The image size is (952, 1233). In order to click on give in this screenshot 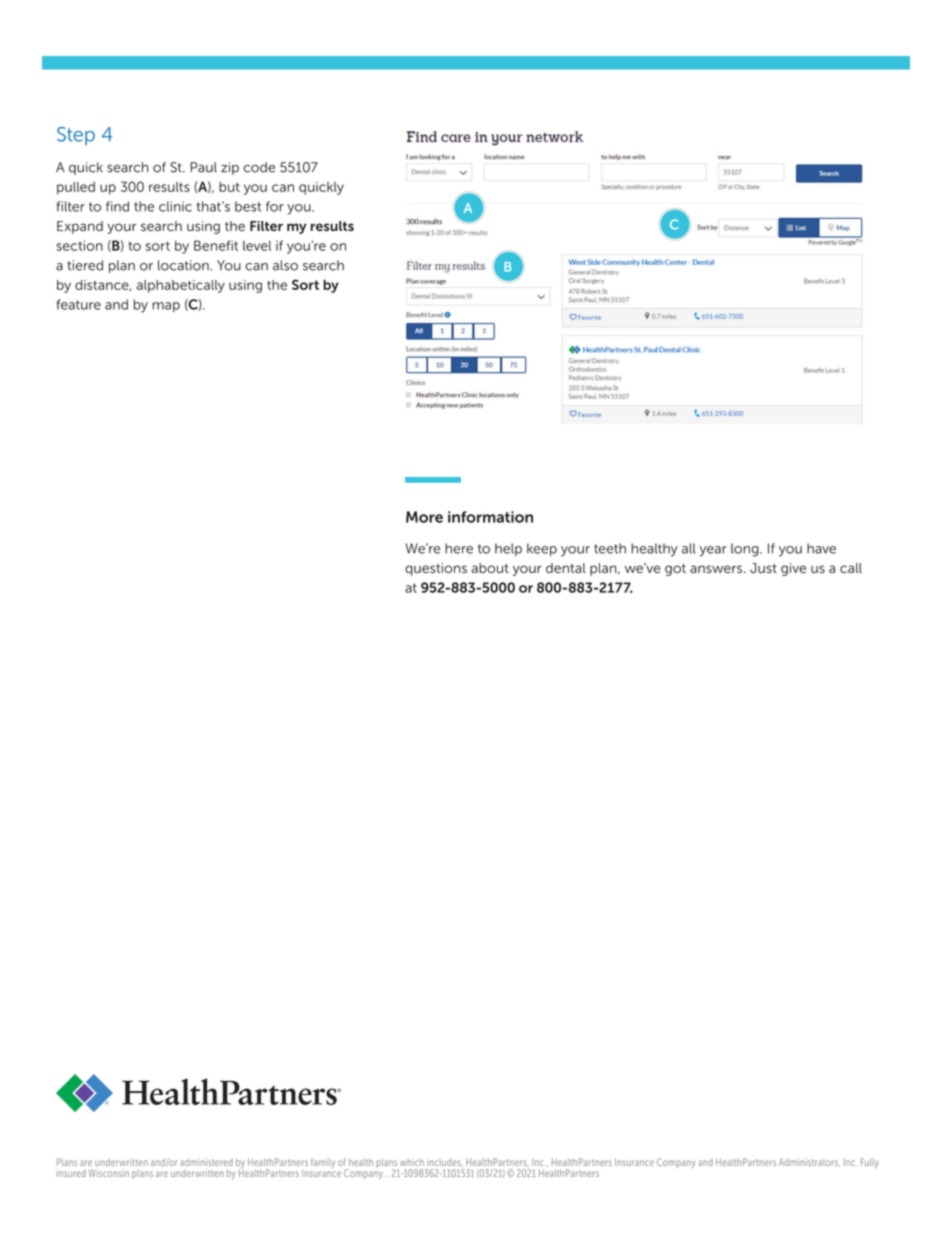, I will do `click(793, 569)`.
